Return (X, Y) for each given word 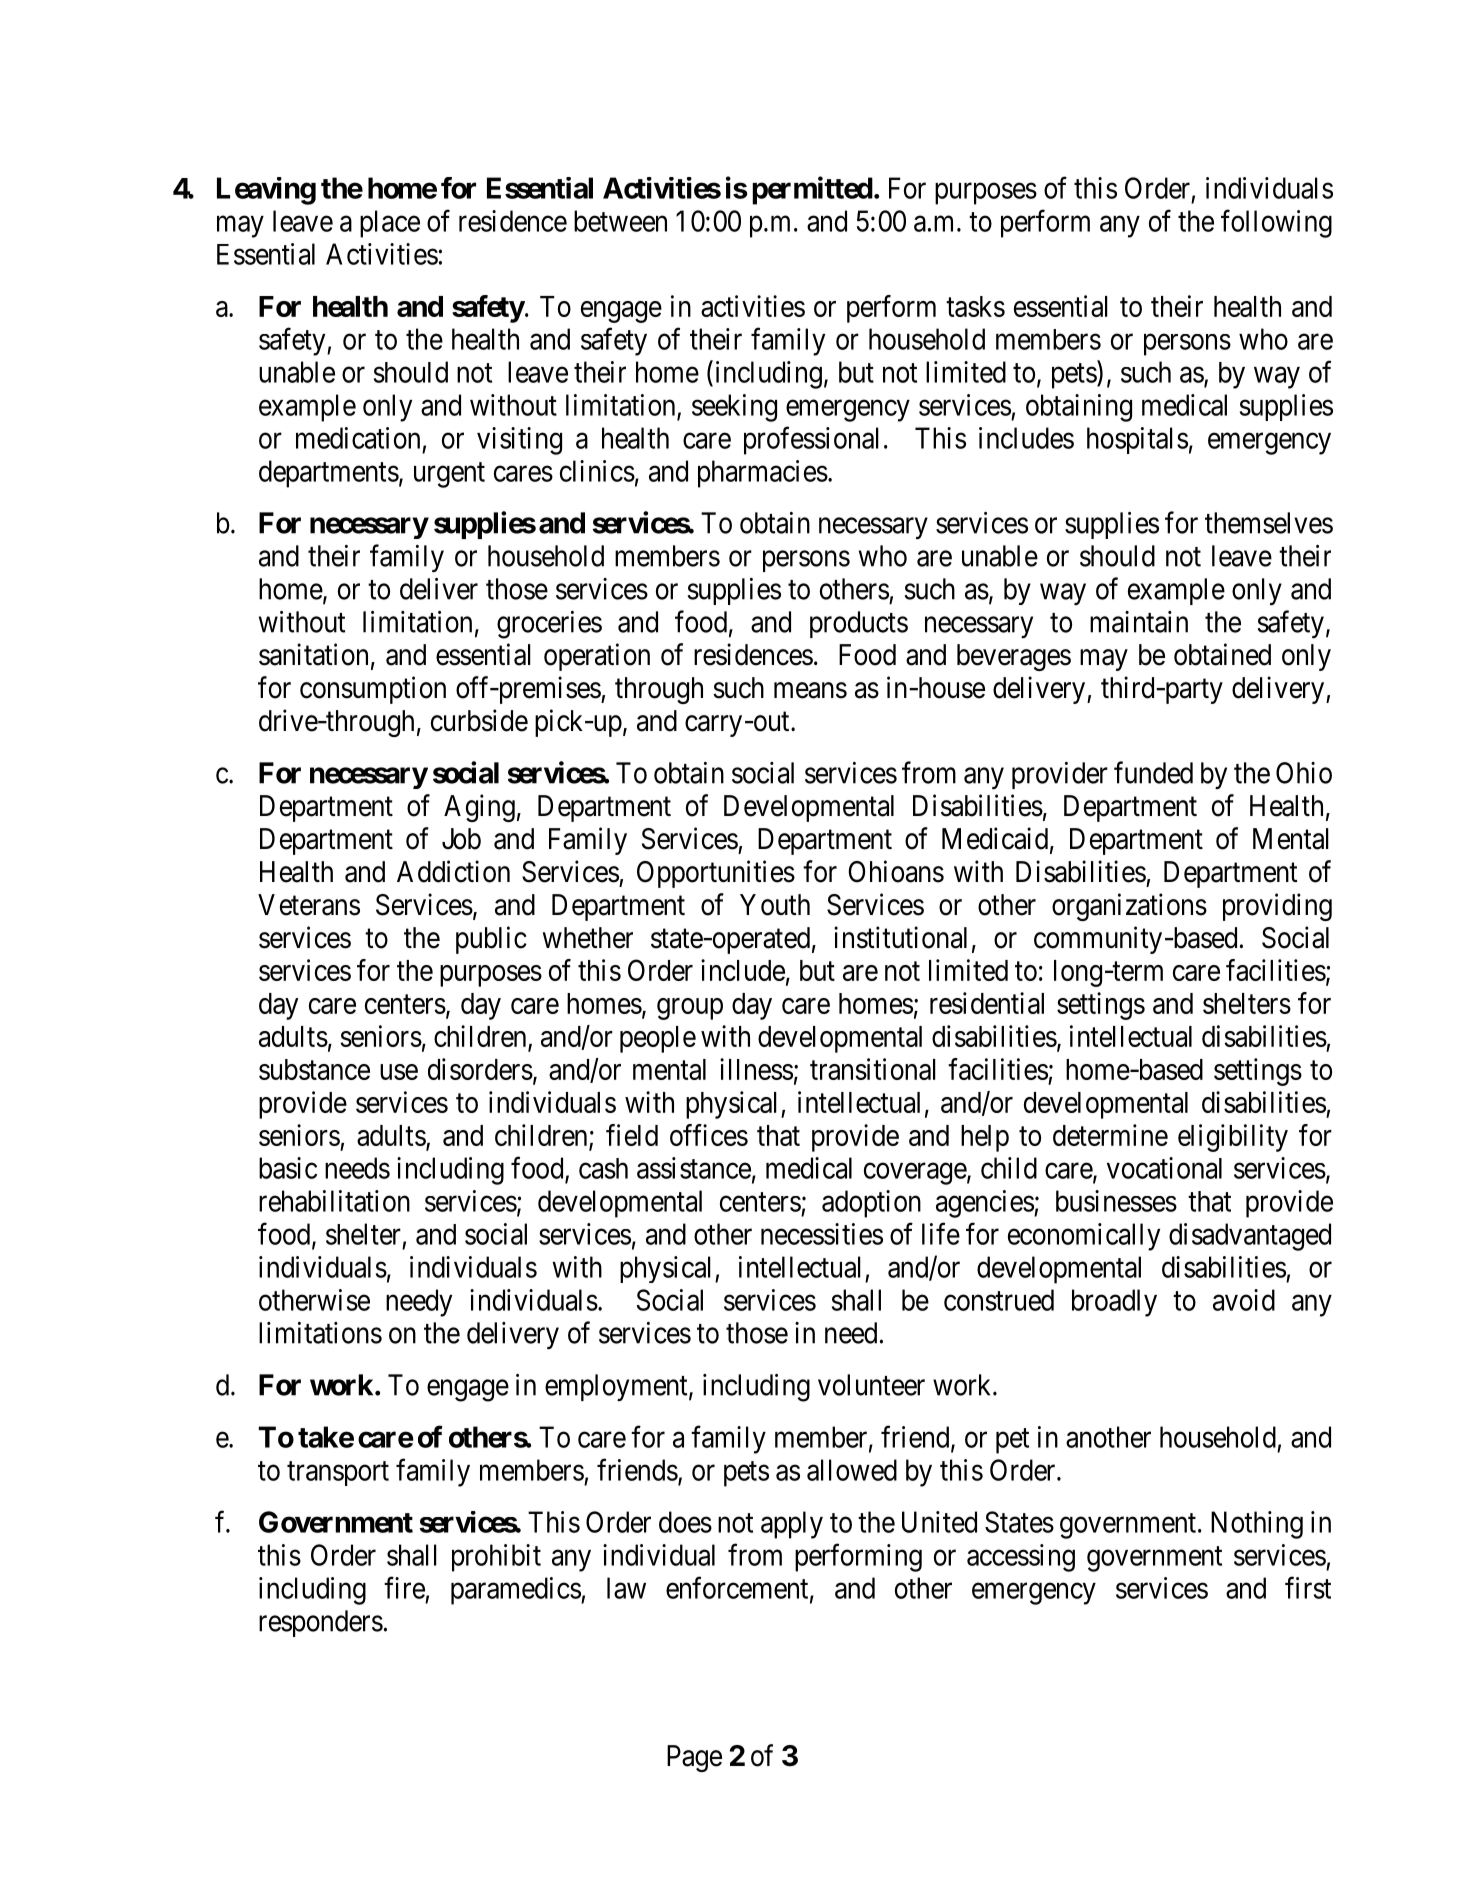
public (491, 940)
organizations (1129, 907)
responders (321, 1623)
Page (694, 1758)
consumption (373, 690)
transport (338, 1473)
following (1276, 224)
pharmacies (763, 474)
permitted (812, 190)
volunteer (871, 1385)
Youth (775, 905)
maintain (1139, 622)
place (390, 224)
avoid (1244, 1300)
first (1308, 1587)
